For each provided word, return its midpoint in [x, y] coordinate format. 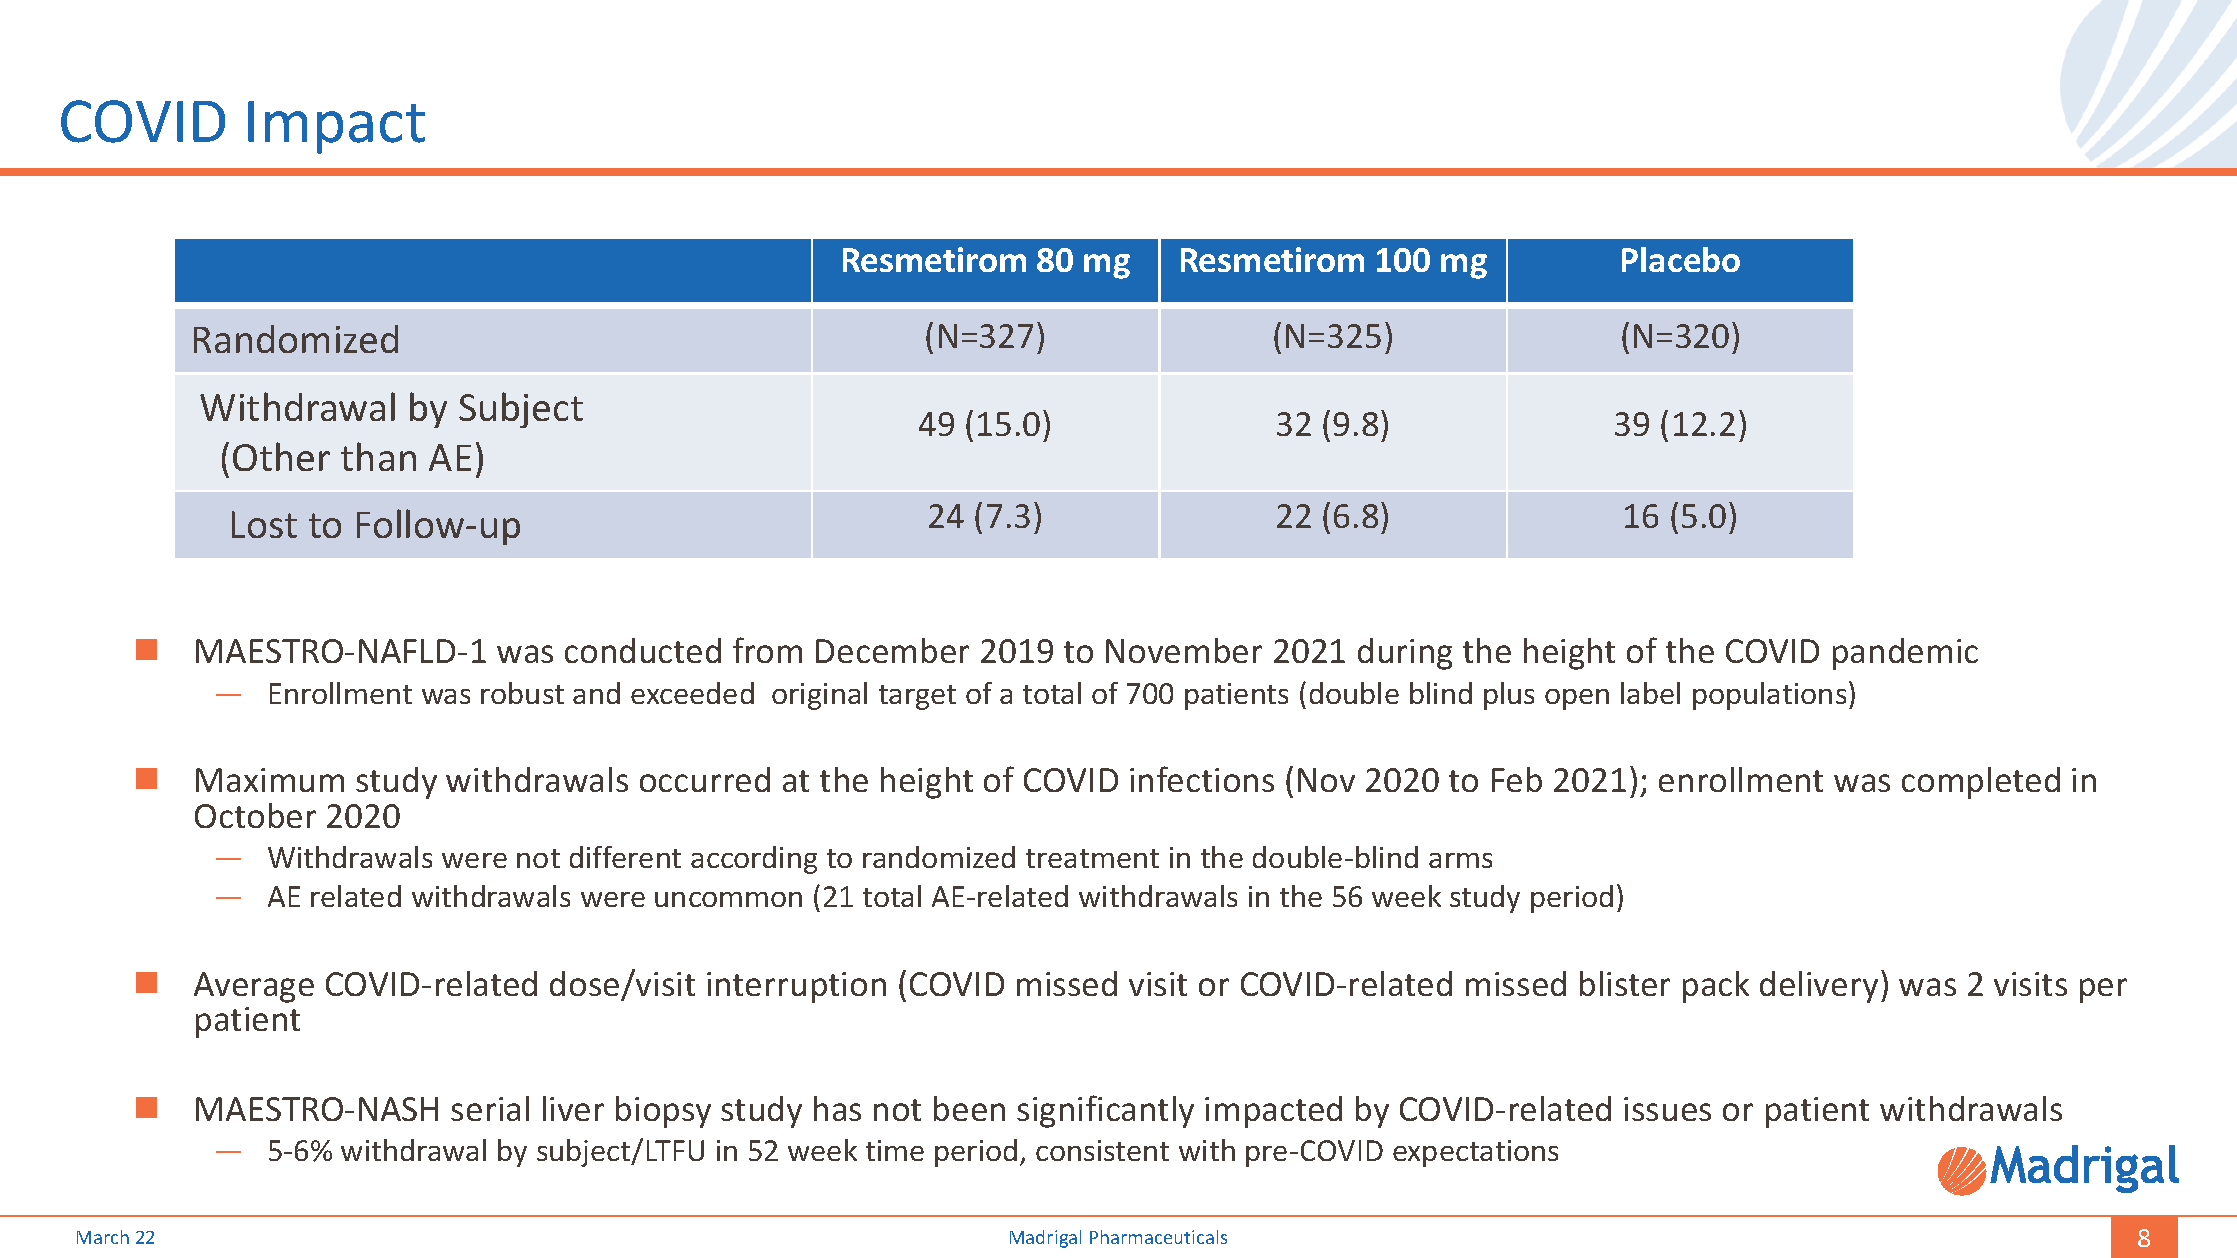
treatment [1092, 858]
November [1184, 650]
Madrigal [1045, 1239]
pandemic [1905, 654]
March [103, 1237]
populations [1769, 696]
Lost [264, 524]
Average [254, 987]
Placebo [1681, 259]
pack [1716, 987]
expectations [1475, 1153]
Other [281, 456]
